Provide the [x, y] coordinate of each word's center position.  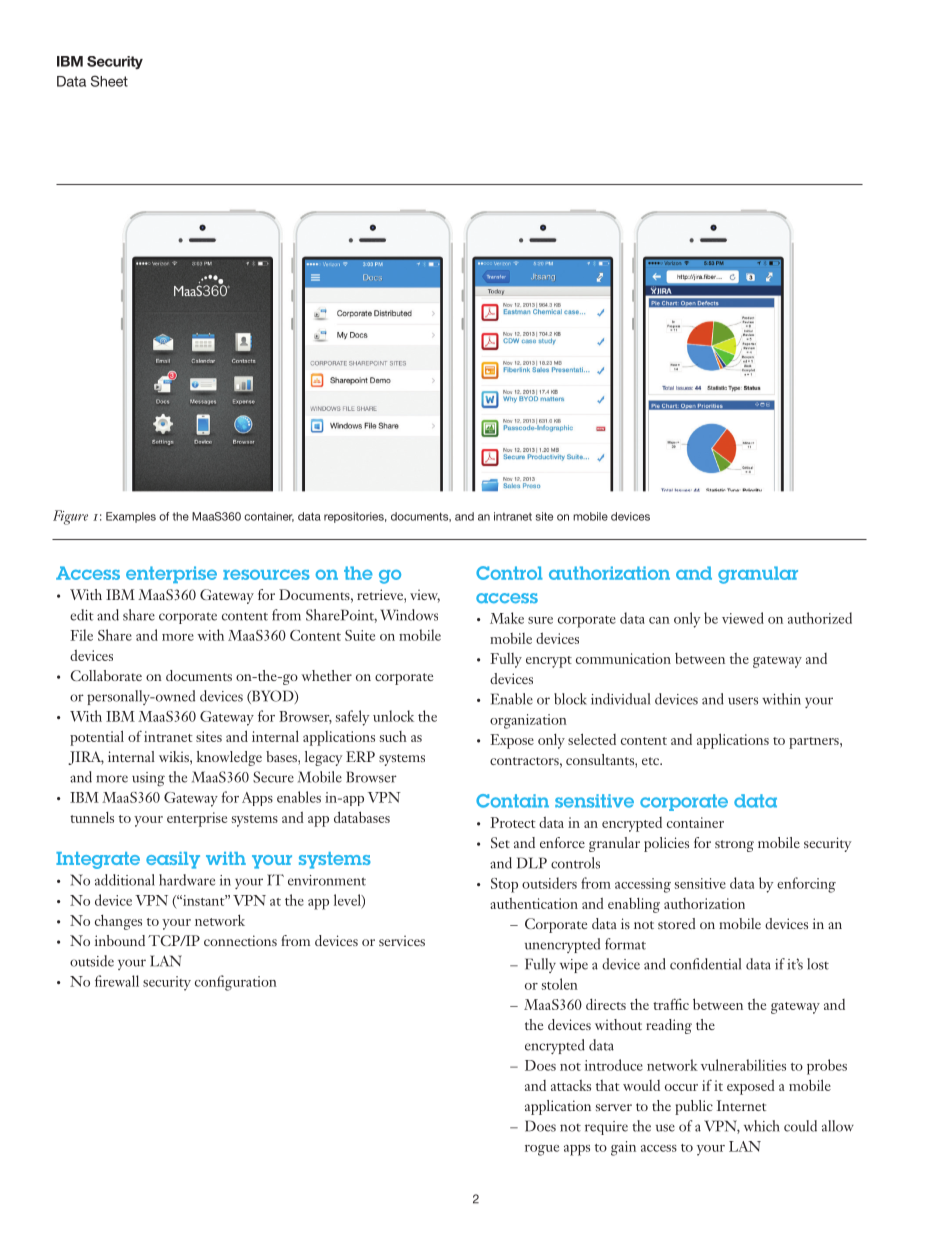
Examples [131, 517]
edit [82, 615]
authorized [820, 618]
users [743, 701]
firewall [117, 981]
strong [734, 846]
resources [266, 574]
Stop [504, 885]
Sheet [109, 81]
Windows [409, 615]
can [659, 620]
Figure [70, 517]
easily [173, 860]
